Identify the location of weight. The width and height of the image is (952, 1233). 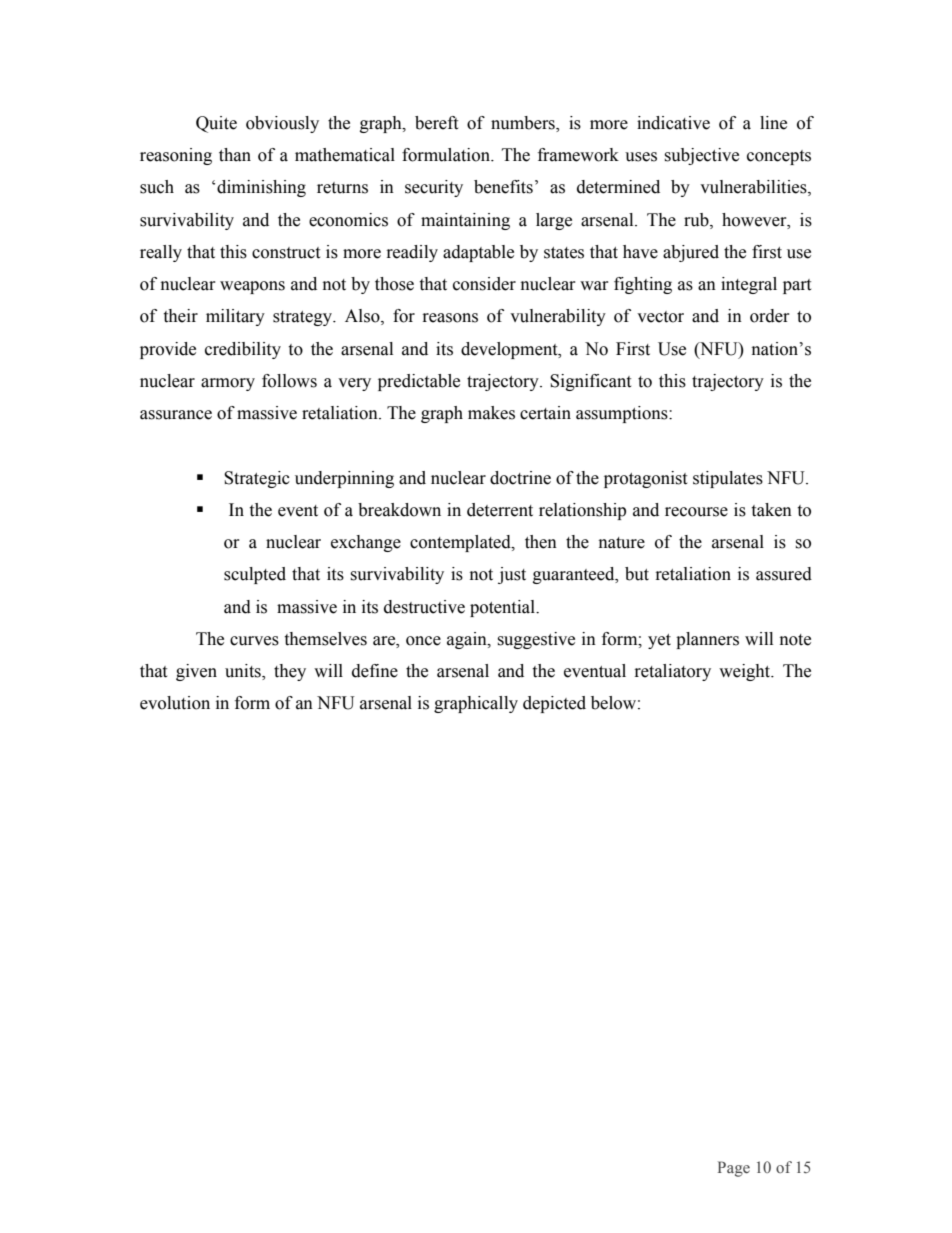
(746, 672).
